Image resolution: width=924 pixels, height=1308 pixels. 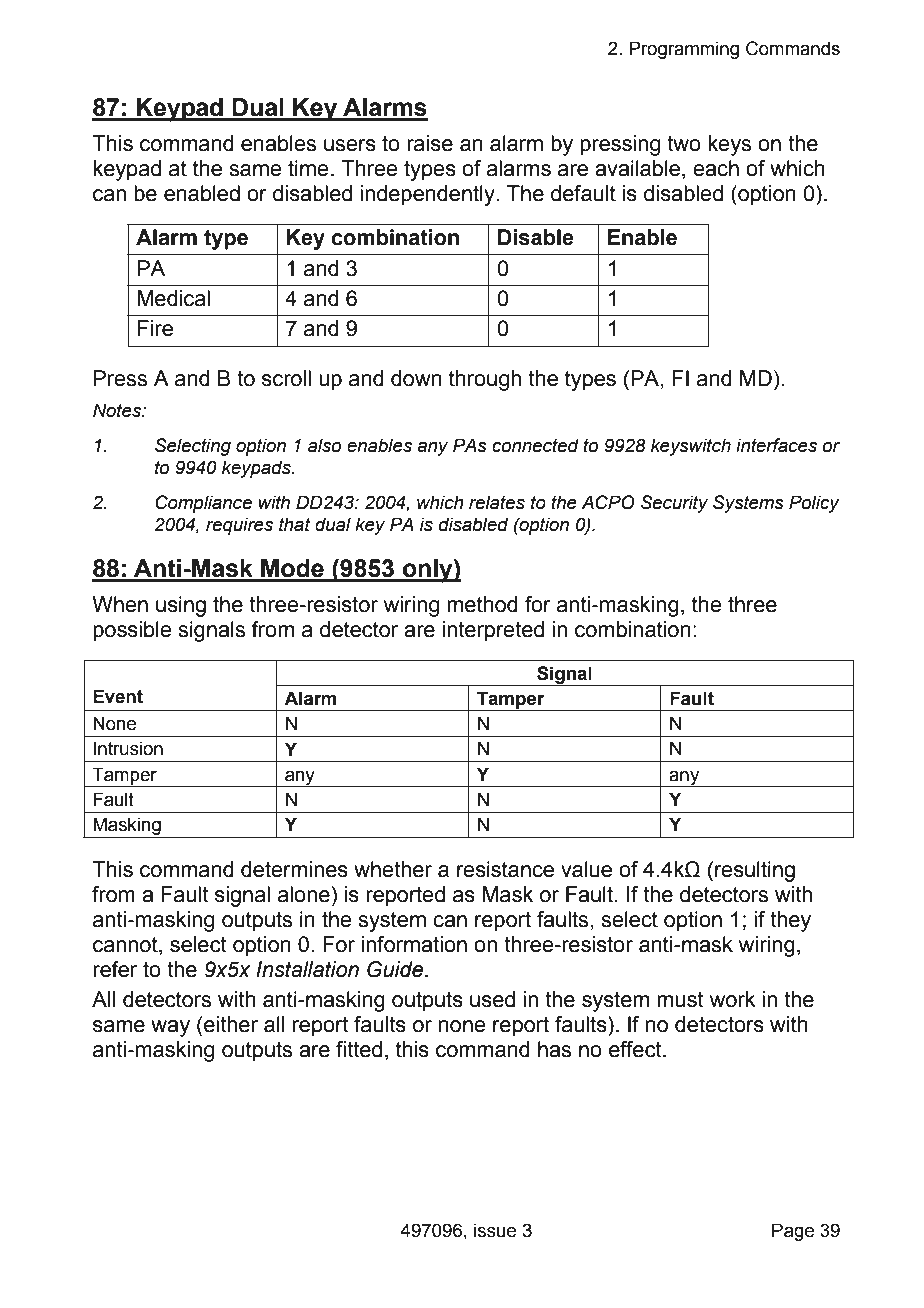 I want to click on time, so click(x=308, y=168).
